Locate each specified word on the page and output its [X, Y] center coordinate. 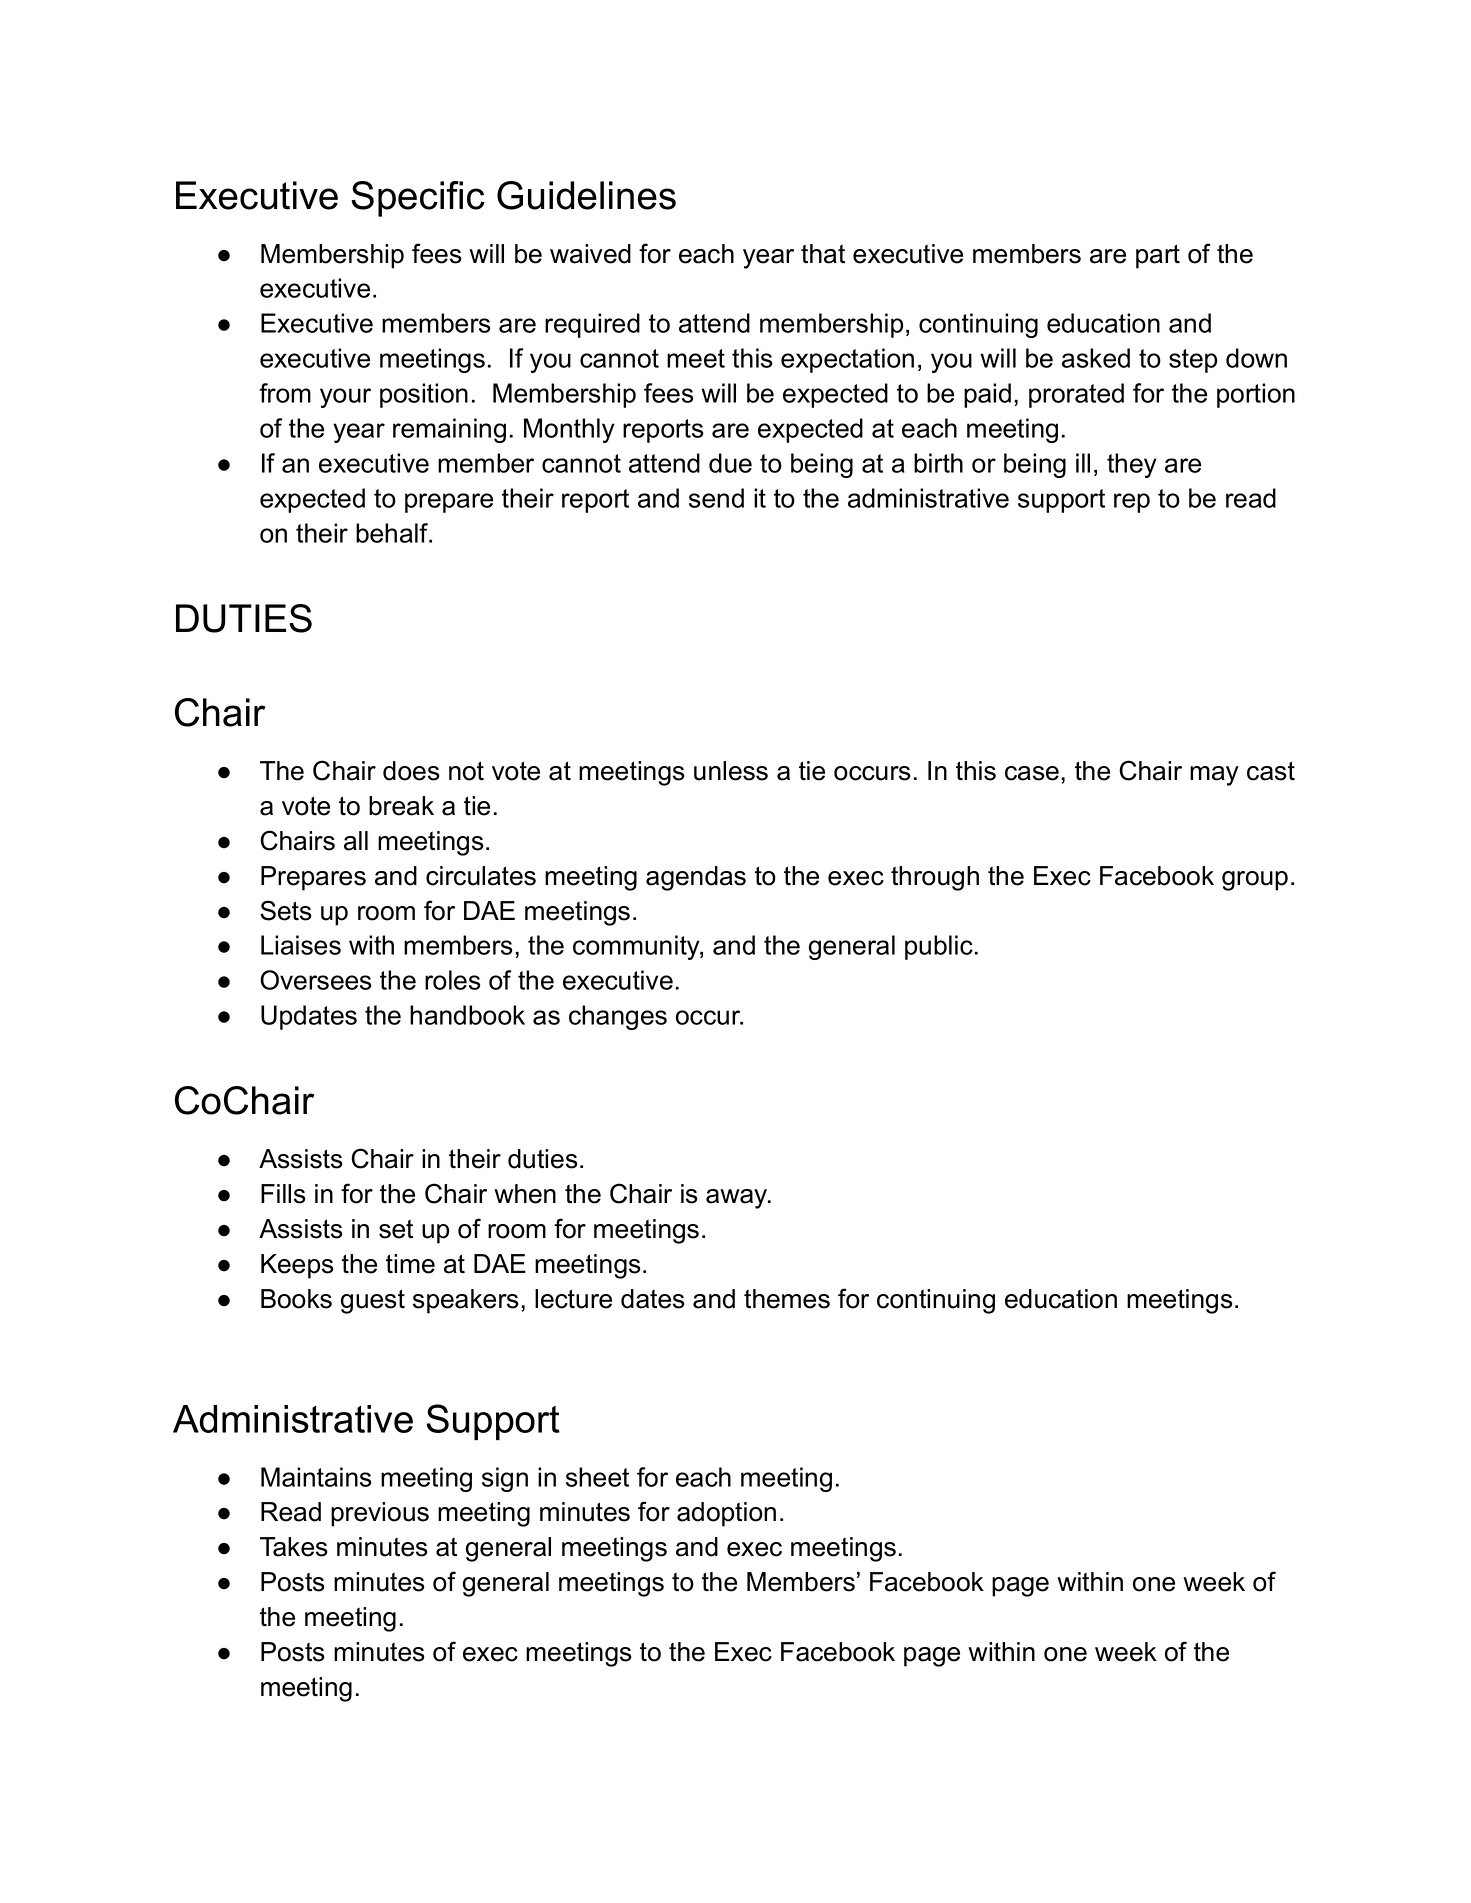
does [411, 771]
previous [380, 1514]
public [939, 947]
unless [731, 771]
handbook [467, 1015]
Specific [418, 199]
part [1158, 256]
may [1214, 776]
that [823, 254]
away [738, 1199]
